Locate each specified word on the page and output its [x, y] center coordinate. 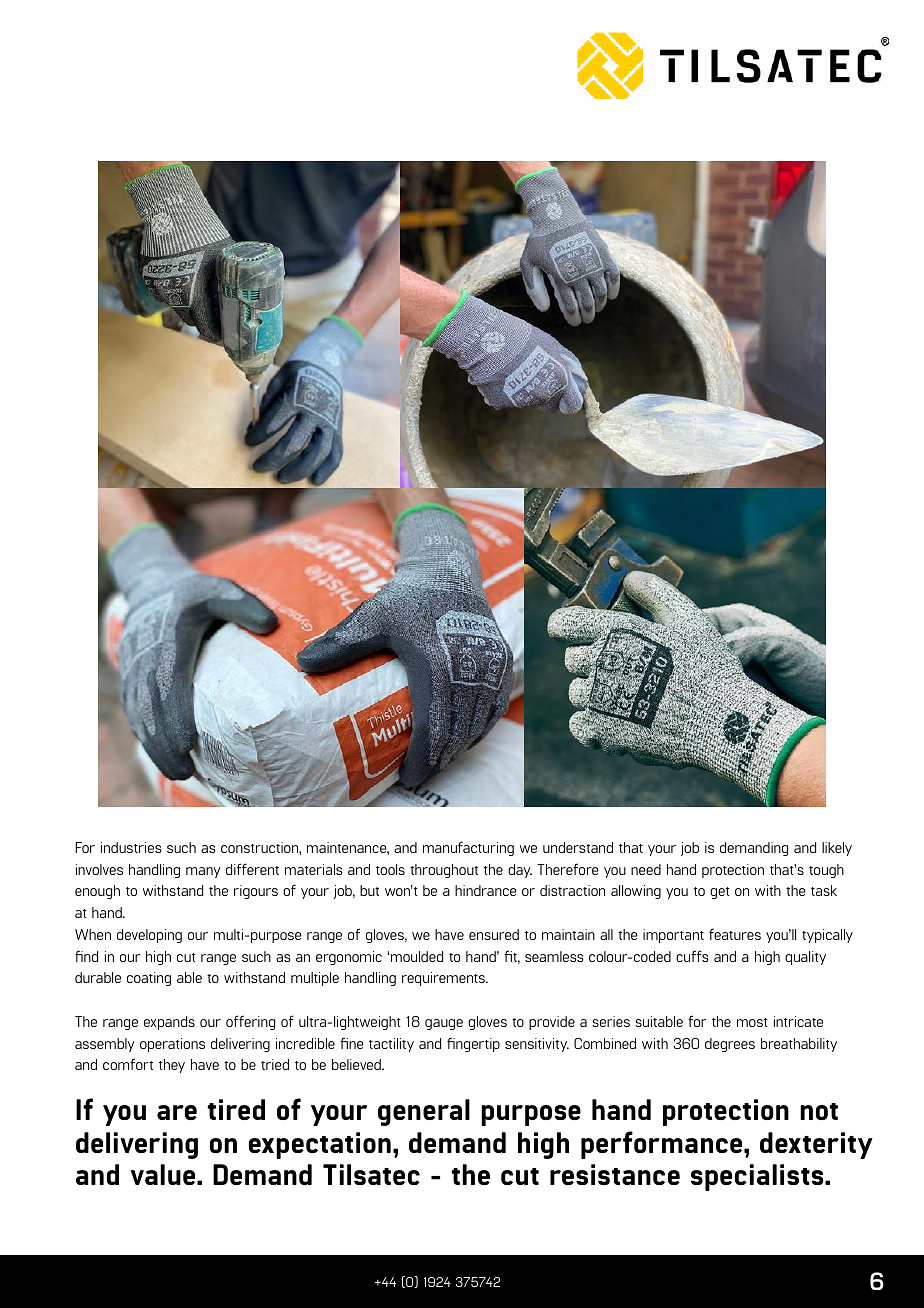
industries [131, 847]
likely [837, 849]
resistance [615, 1174]
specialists [758, 1177]
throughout [444, 871]
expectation [320, 1145]
